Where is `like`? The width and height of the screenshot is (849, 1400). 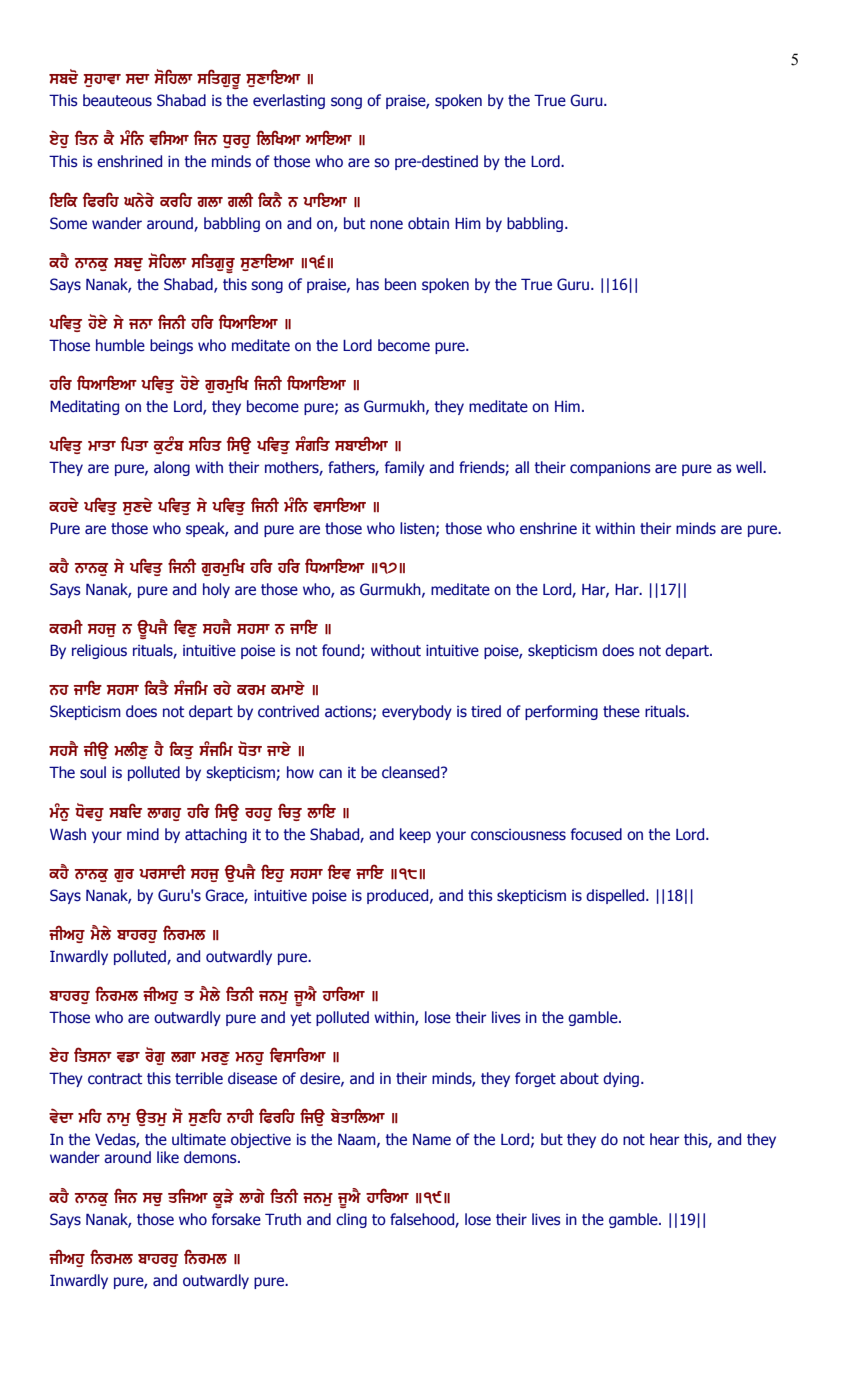 like is located at coordinates (168, 1157).
